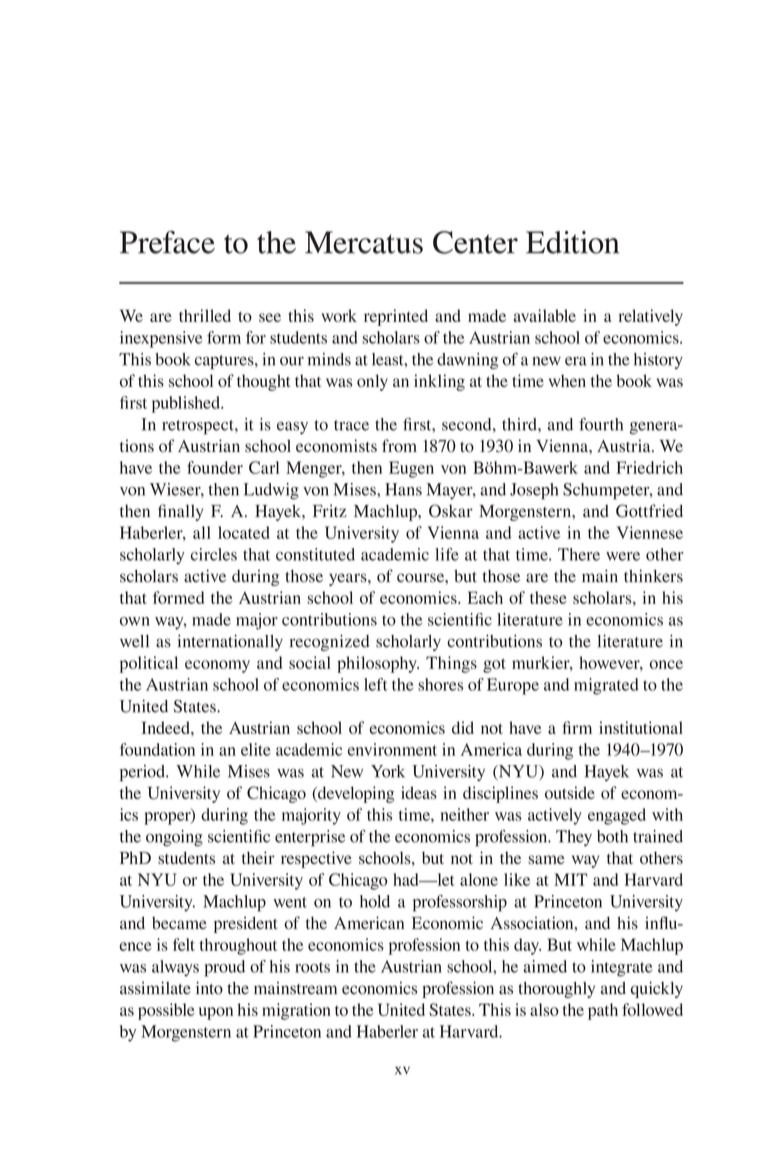  What do you see at coordinates (167, 242) in the screenshot?
I see `Preface` at bounding box center [167, 242].
